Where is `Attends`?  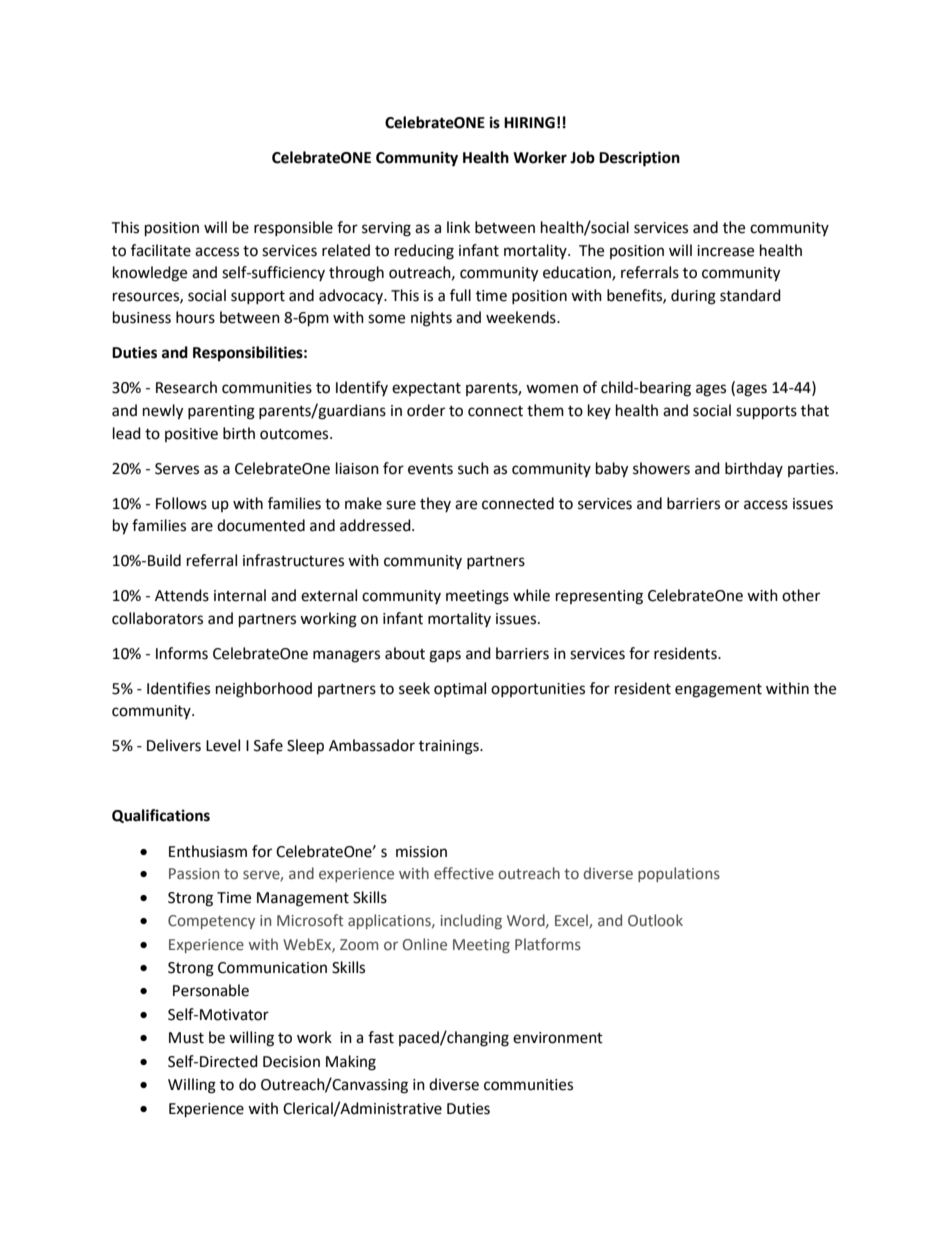
Attends is located at coordinates (182, 595).
